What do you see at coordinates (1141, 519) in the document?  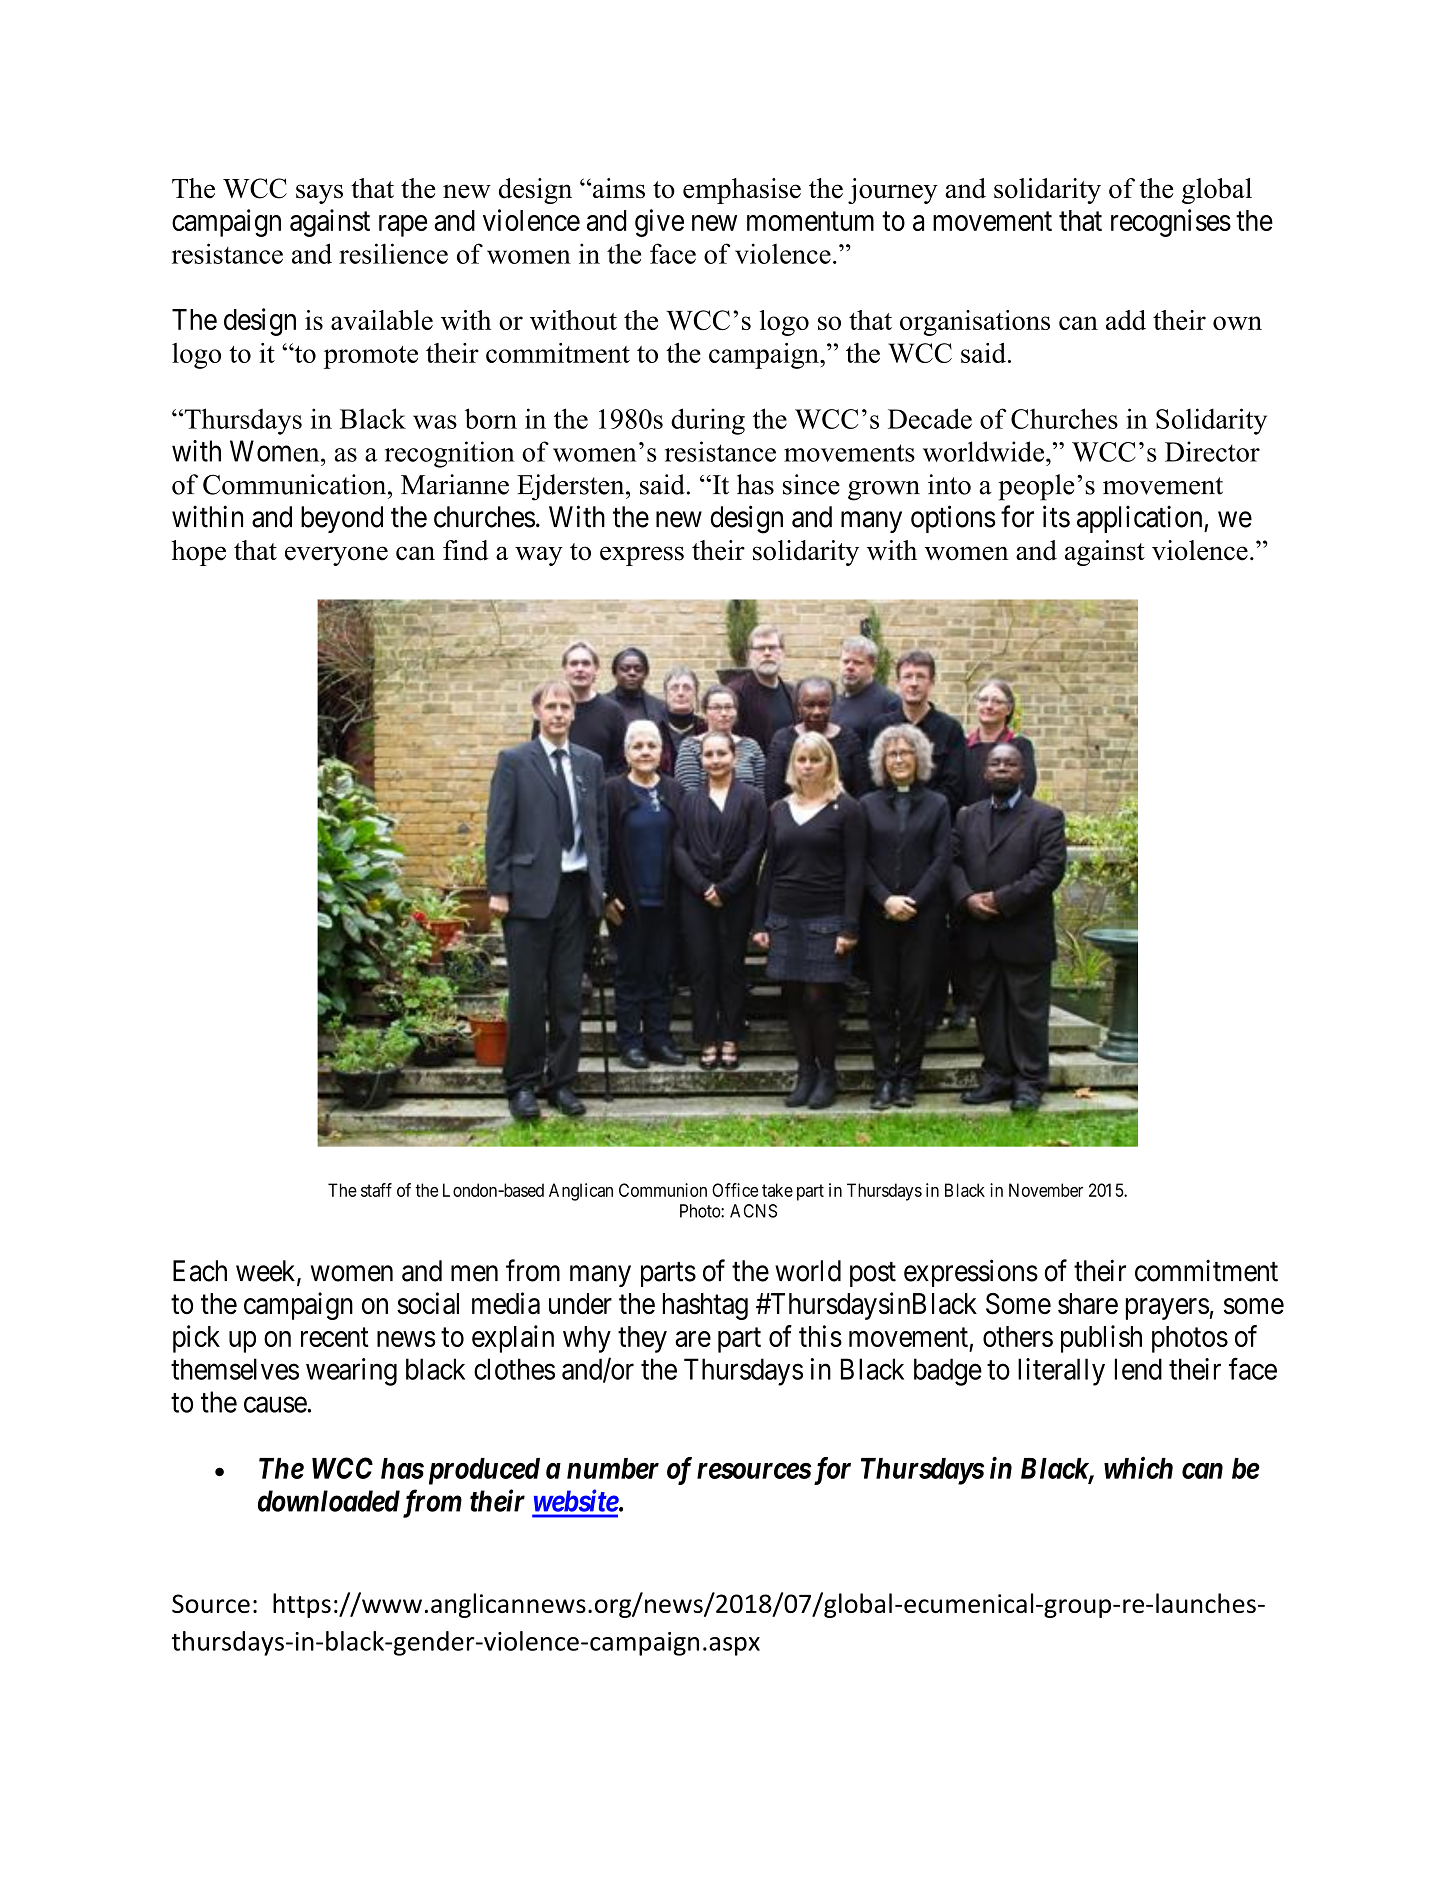 I see `application` at bounding box center [1141, 519].
